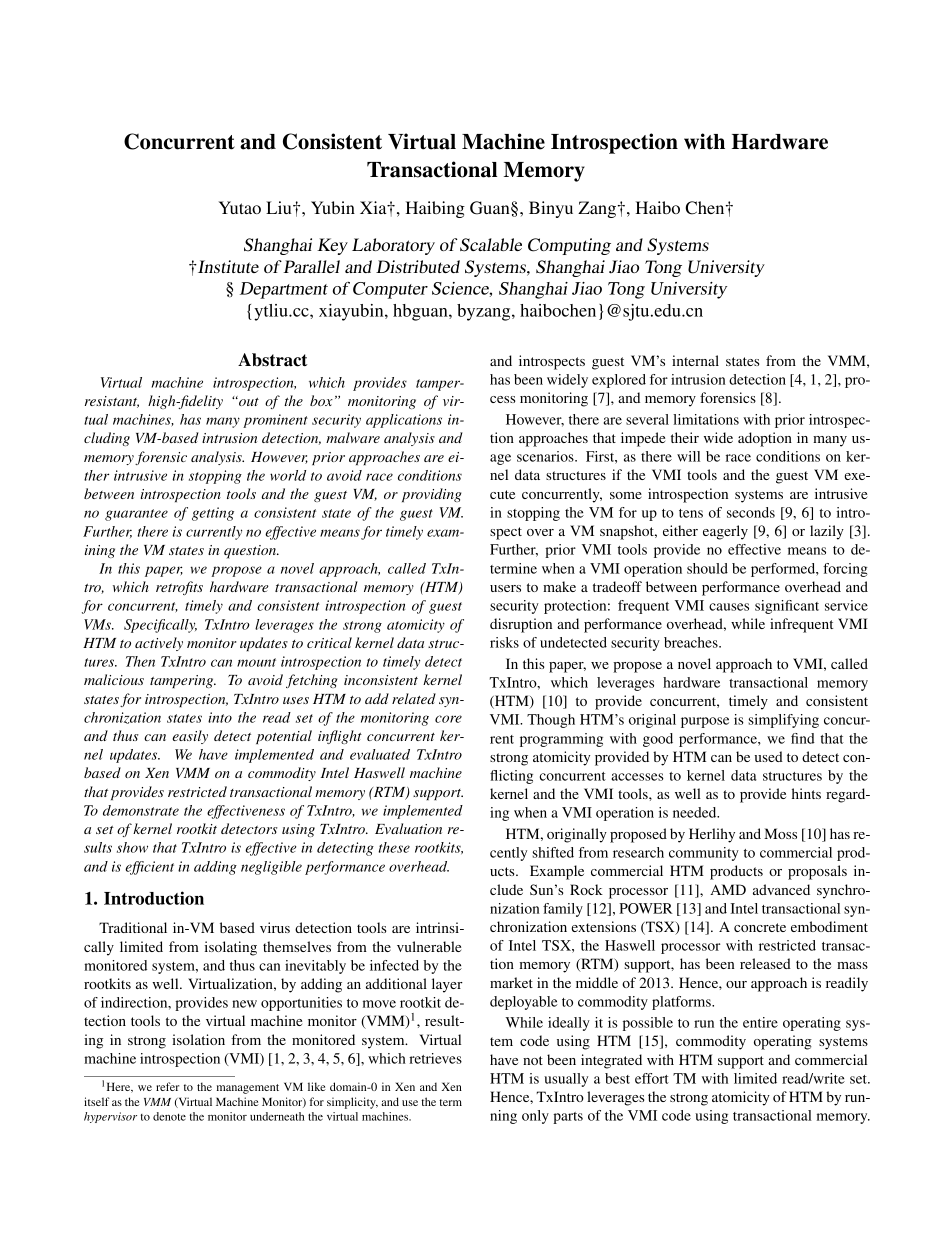  What do you see at coordinates (695, 360) in the image?
I see `internal` at bounding box center [695, 360].
